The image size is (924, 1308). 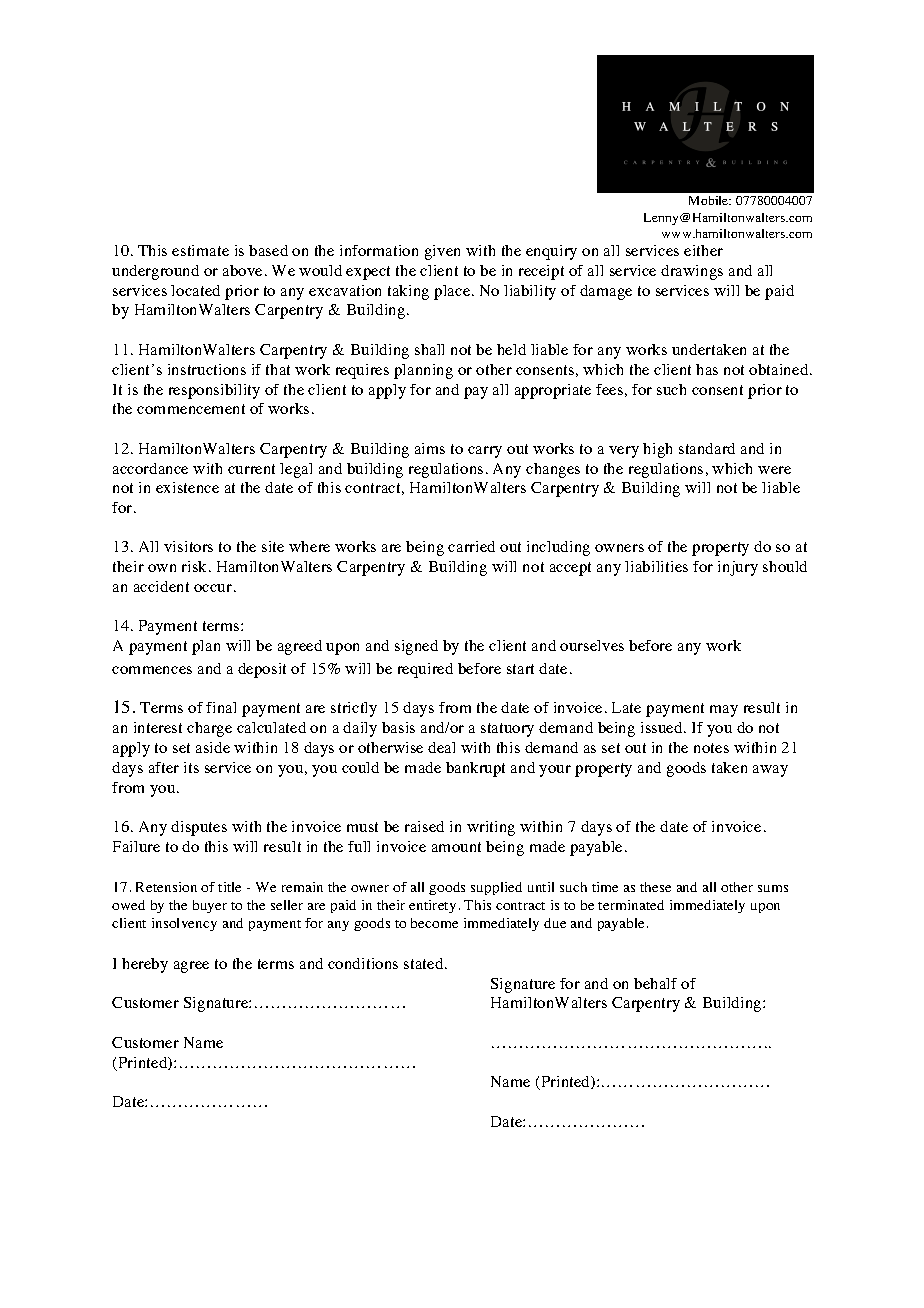 I want to click on existence, so click(x=187, y=487).
